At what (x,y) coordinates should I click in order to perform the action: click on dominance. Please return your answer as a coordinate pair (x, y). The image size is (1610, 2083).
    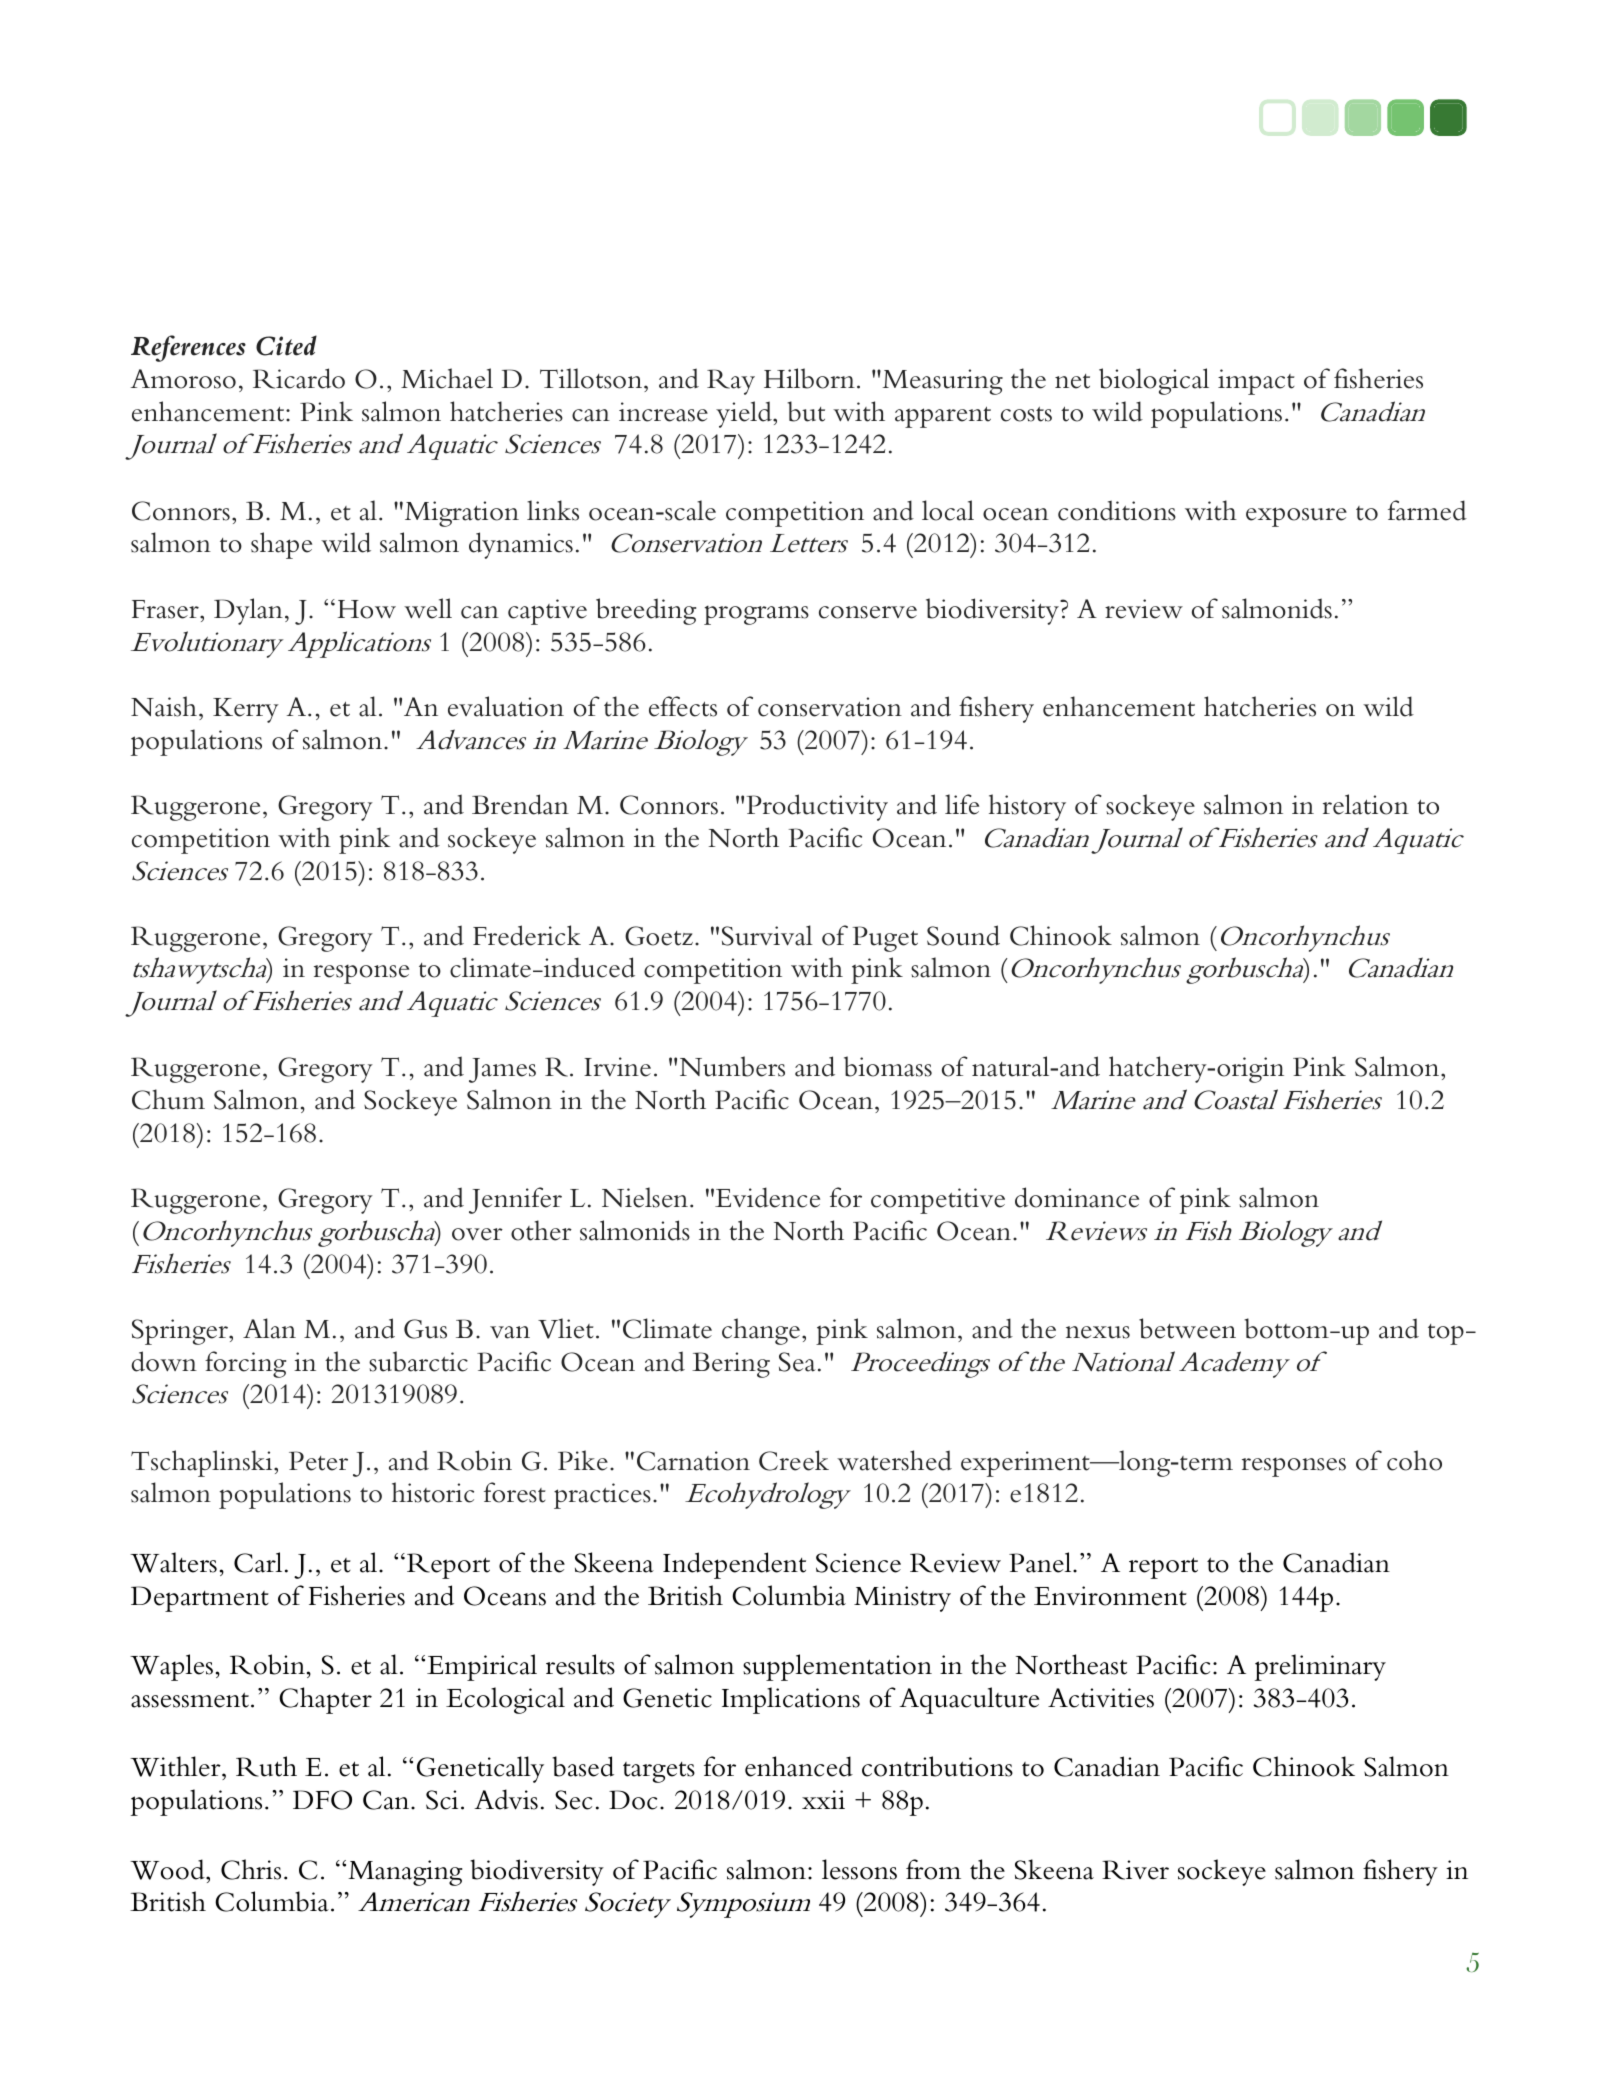
    Looking at the image, I should click on (1077, 1197).
